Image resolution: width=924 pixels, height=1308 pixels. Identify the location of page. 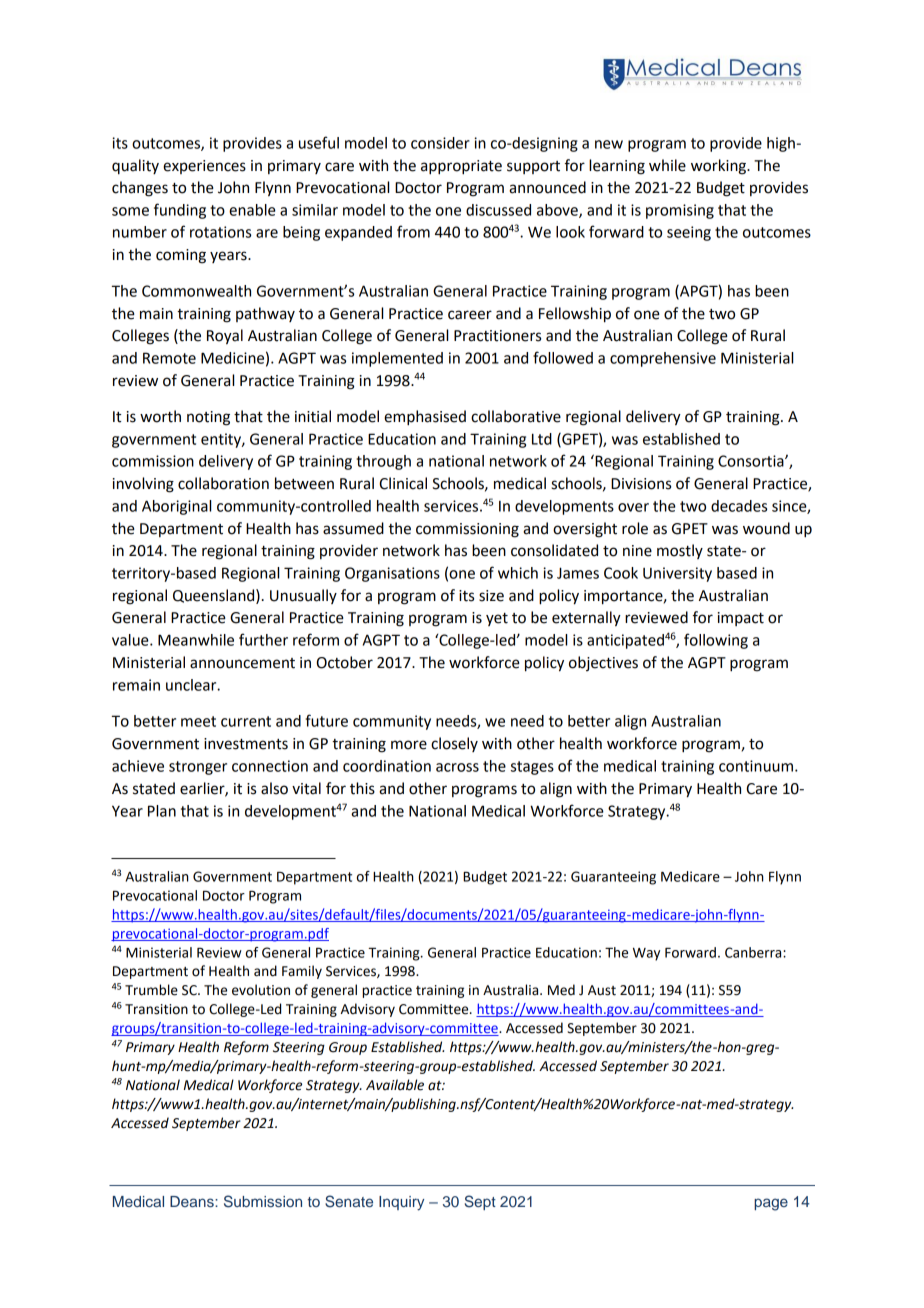
(771, 1204).
